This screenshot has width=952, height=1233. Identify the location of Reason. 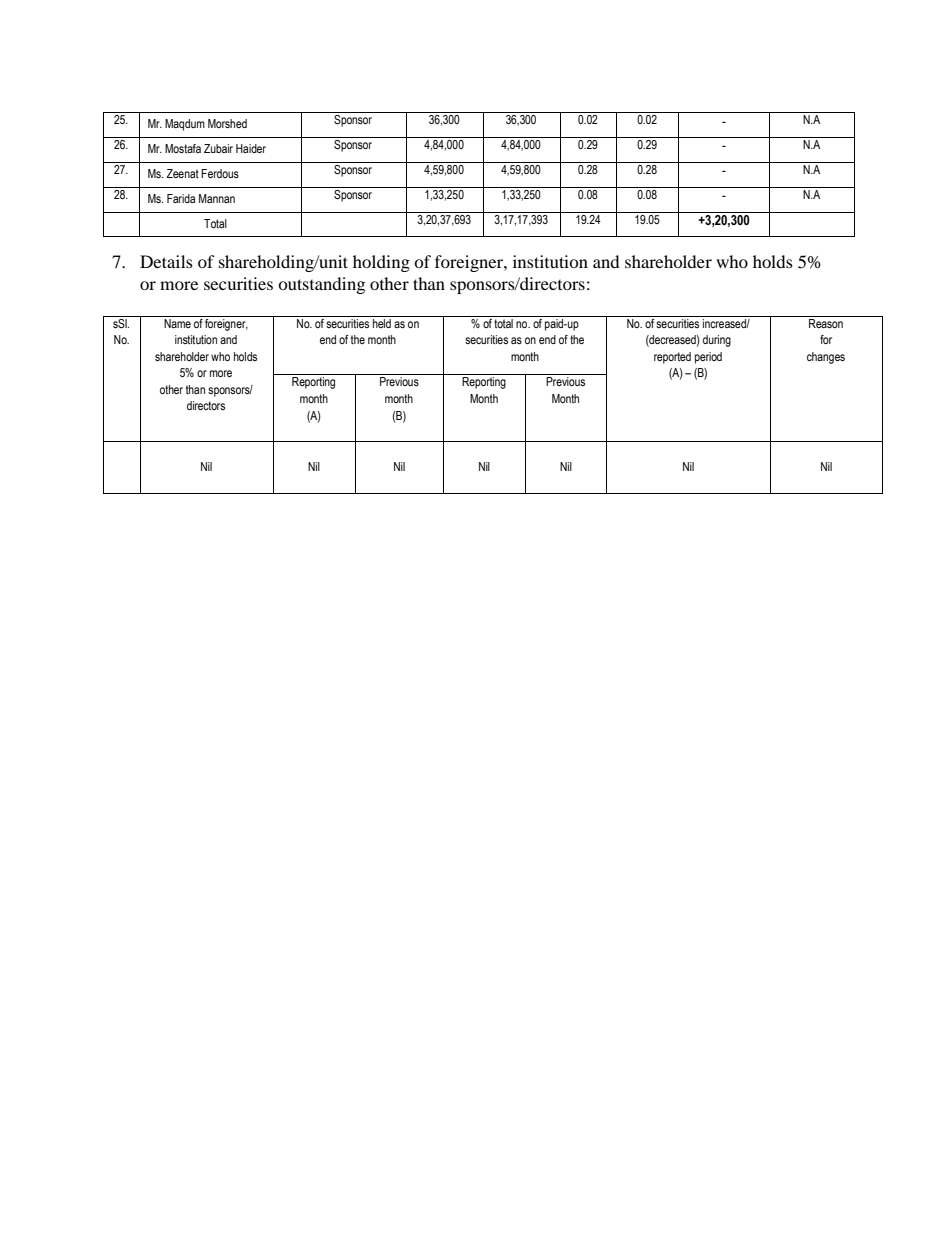
(826, 323).
